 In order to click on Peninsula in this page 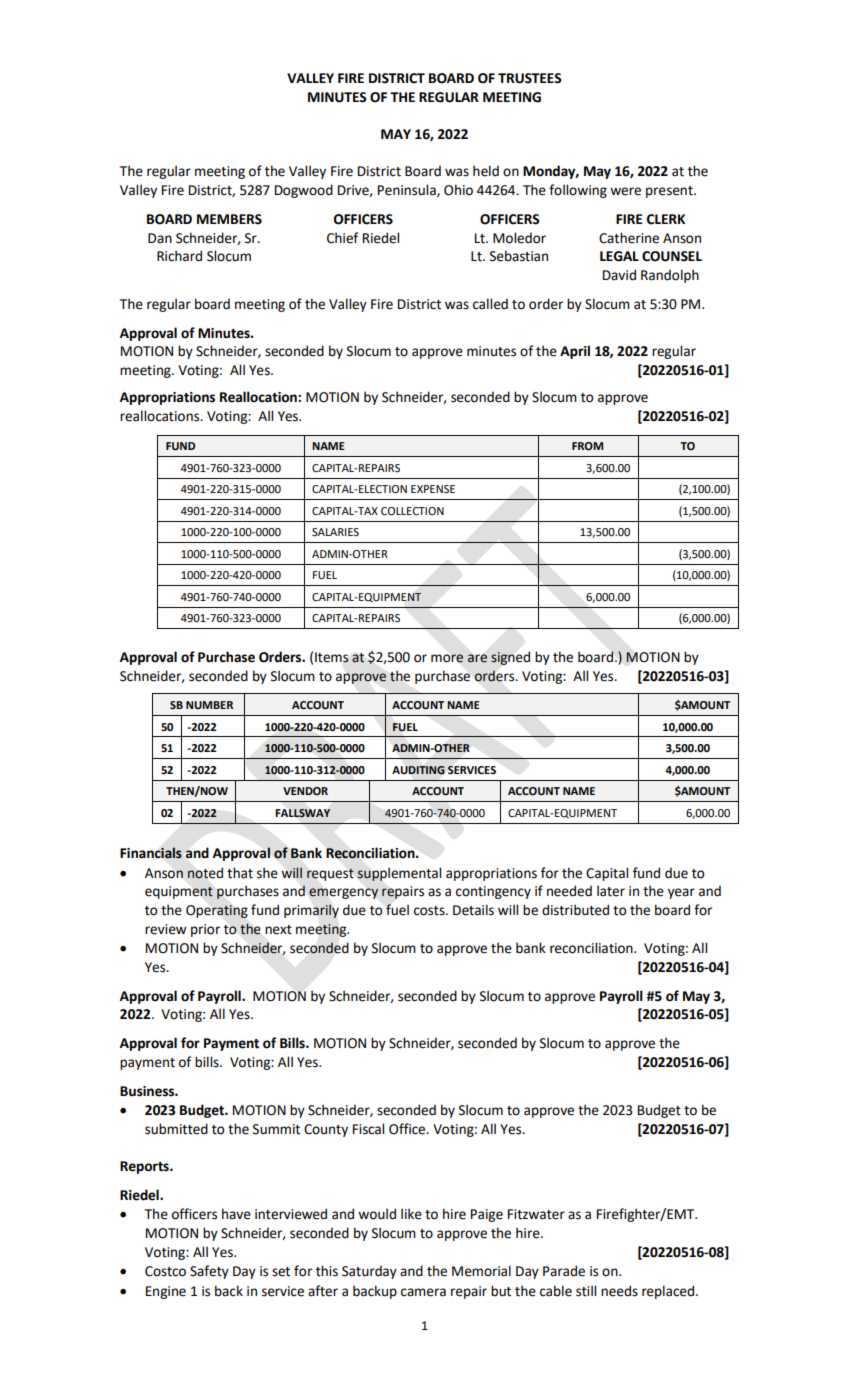, I will do `click(408, 190)`.
